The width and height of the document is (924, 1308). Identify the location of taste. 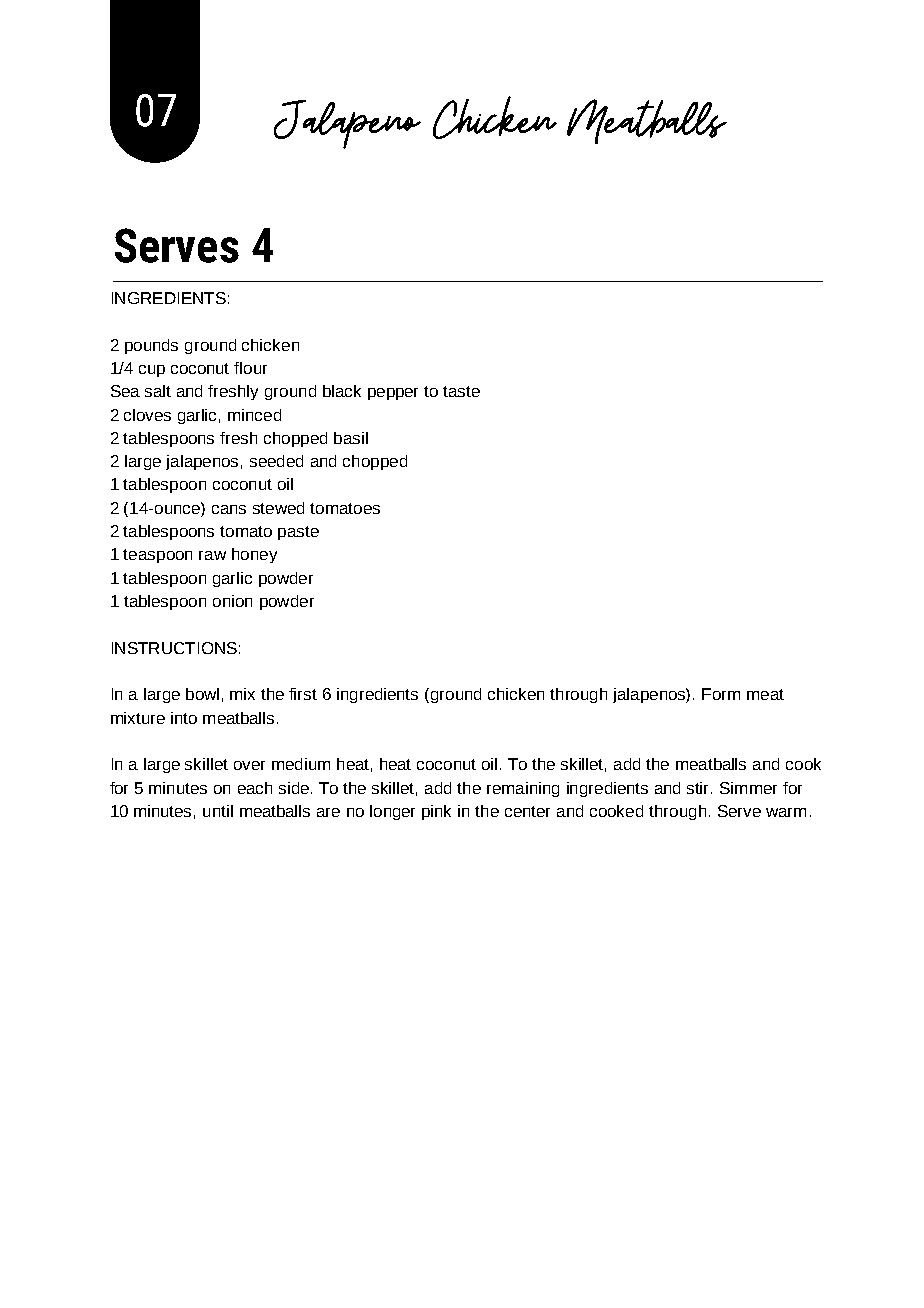
(461, 391).
